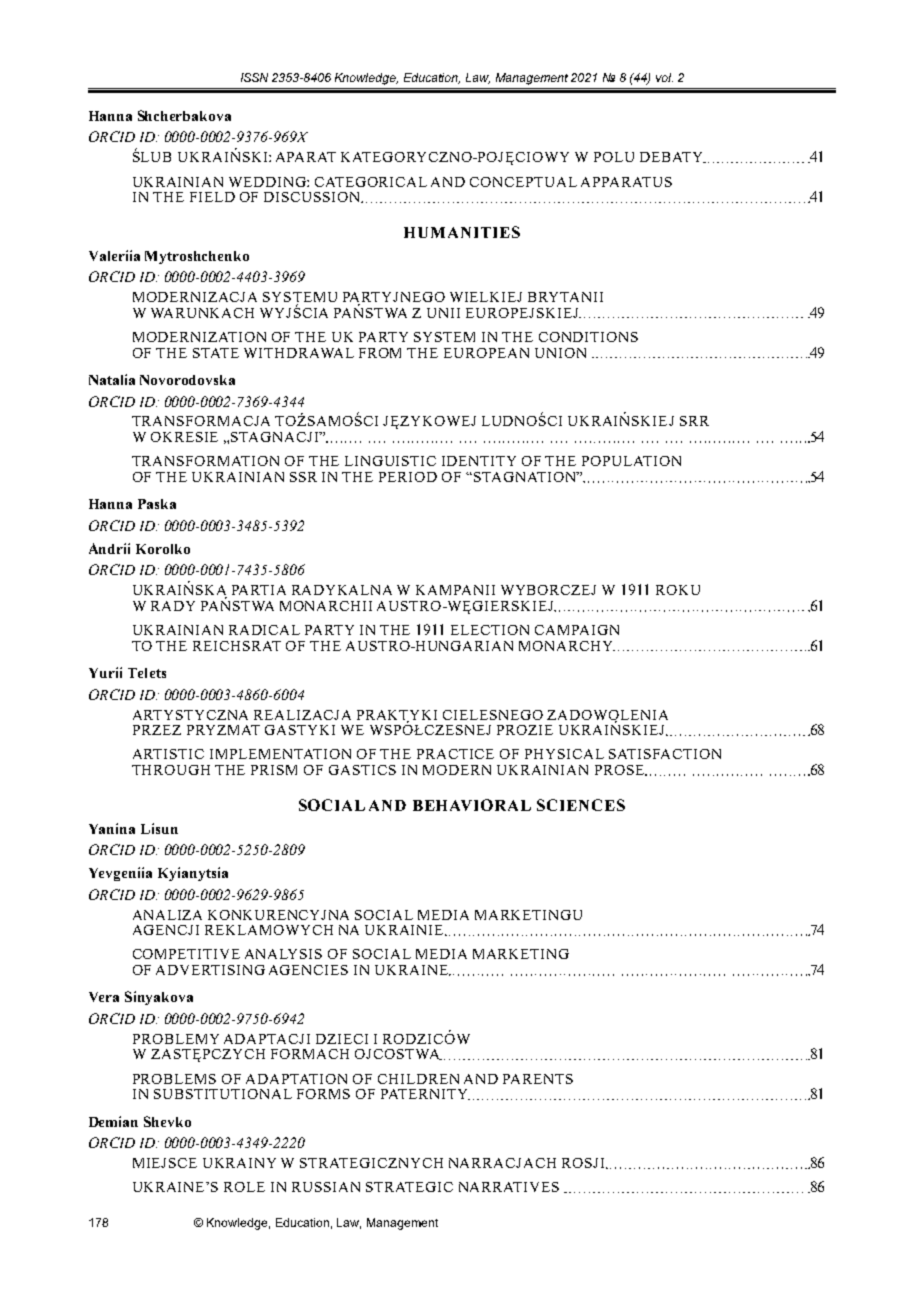  Describe the element at coordinates (264, 630) in the image. I see `RADICAL` at that location.
